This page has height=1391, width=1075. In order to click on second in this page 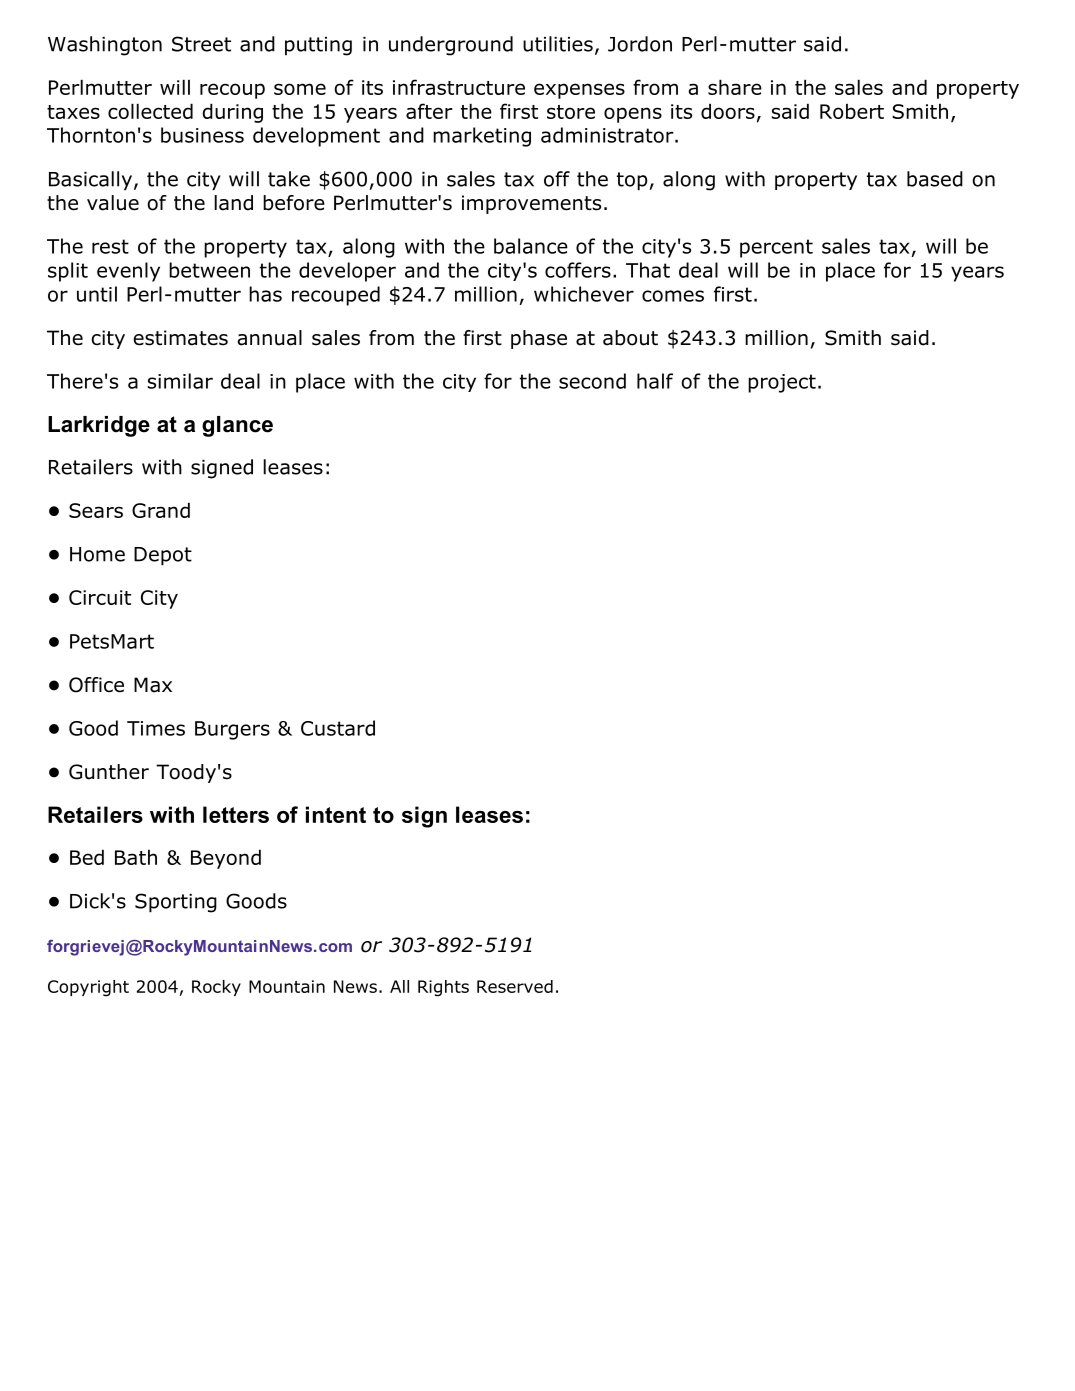, I will do `click(592, 381)`.
